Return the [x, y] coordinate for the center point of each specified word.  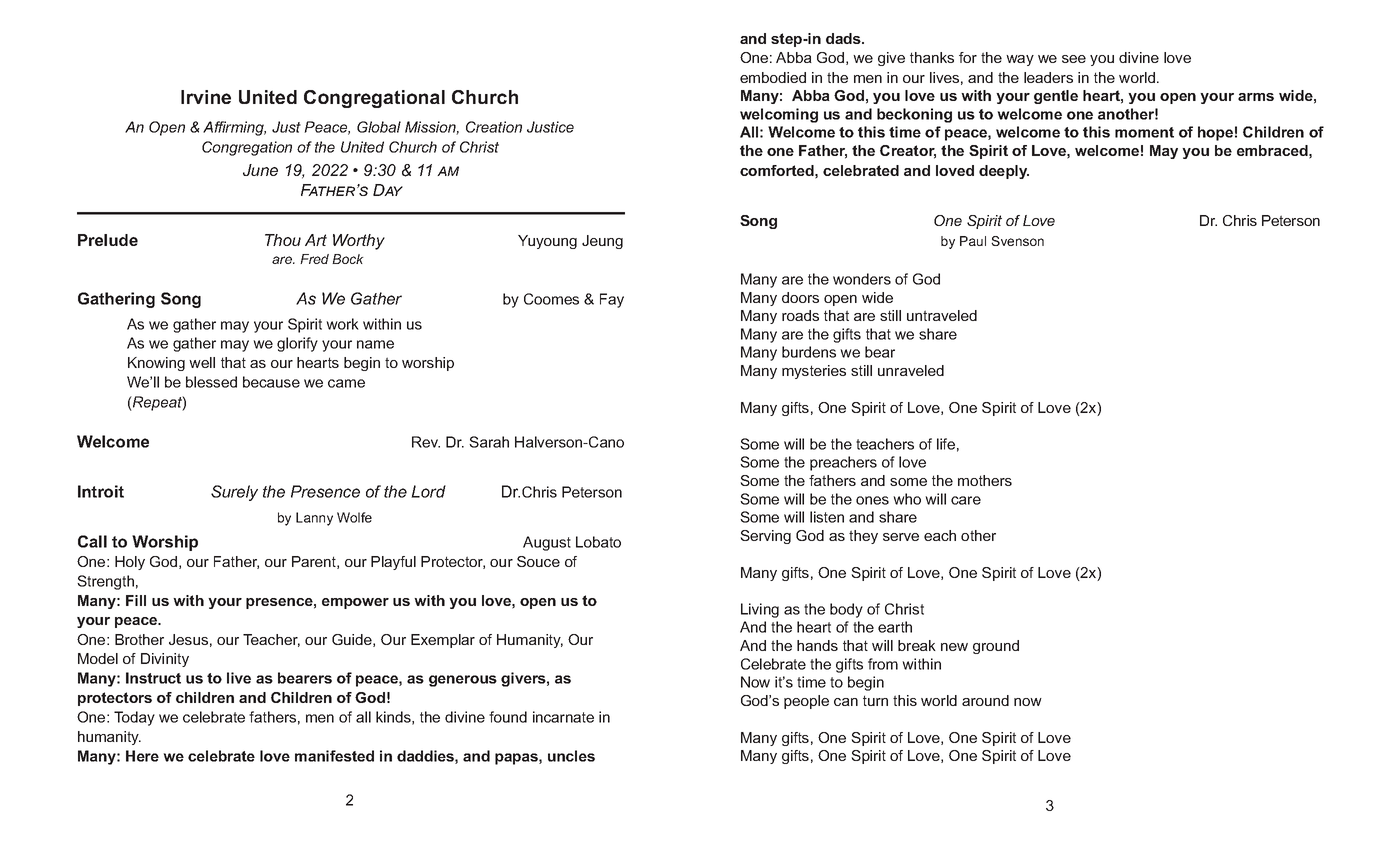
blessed [211, 382]
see [1074, 59]
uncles [571, 756]
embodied [773, 77]
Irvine [206, 97]
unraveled [911, 370]
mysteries [814, 372]
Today [134, 718]
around [985, 700]
